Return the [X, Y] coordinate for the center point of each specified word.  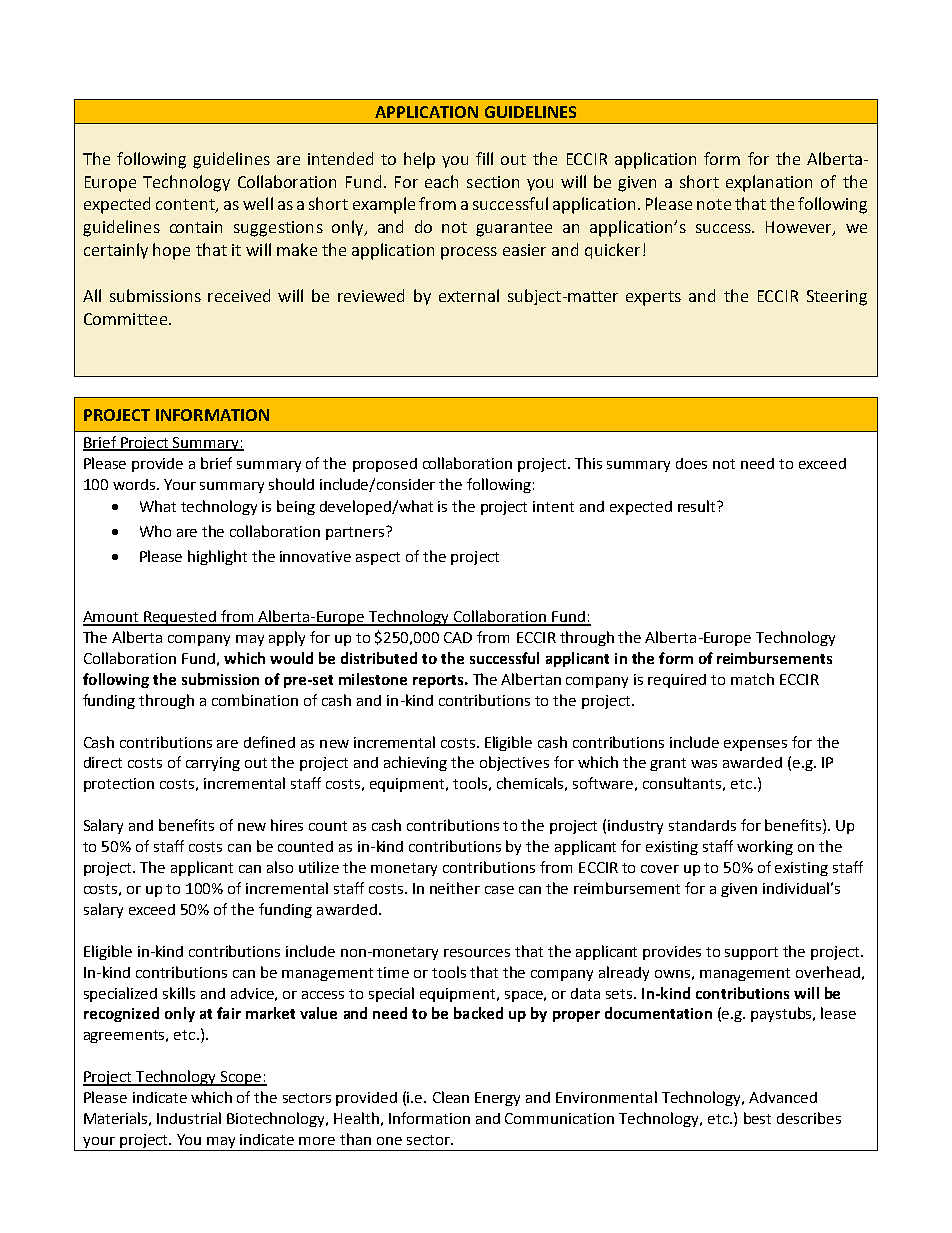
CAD [458, 637]
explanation [769, 183]
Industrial [189, 1118]
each [441, 181]
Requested [180, 618]
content [186, 206]
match [752, 679]
